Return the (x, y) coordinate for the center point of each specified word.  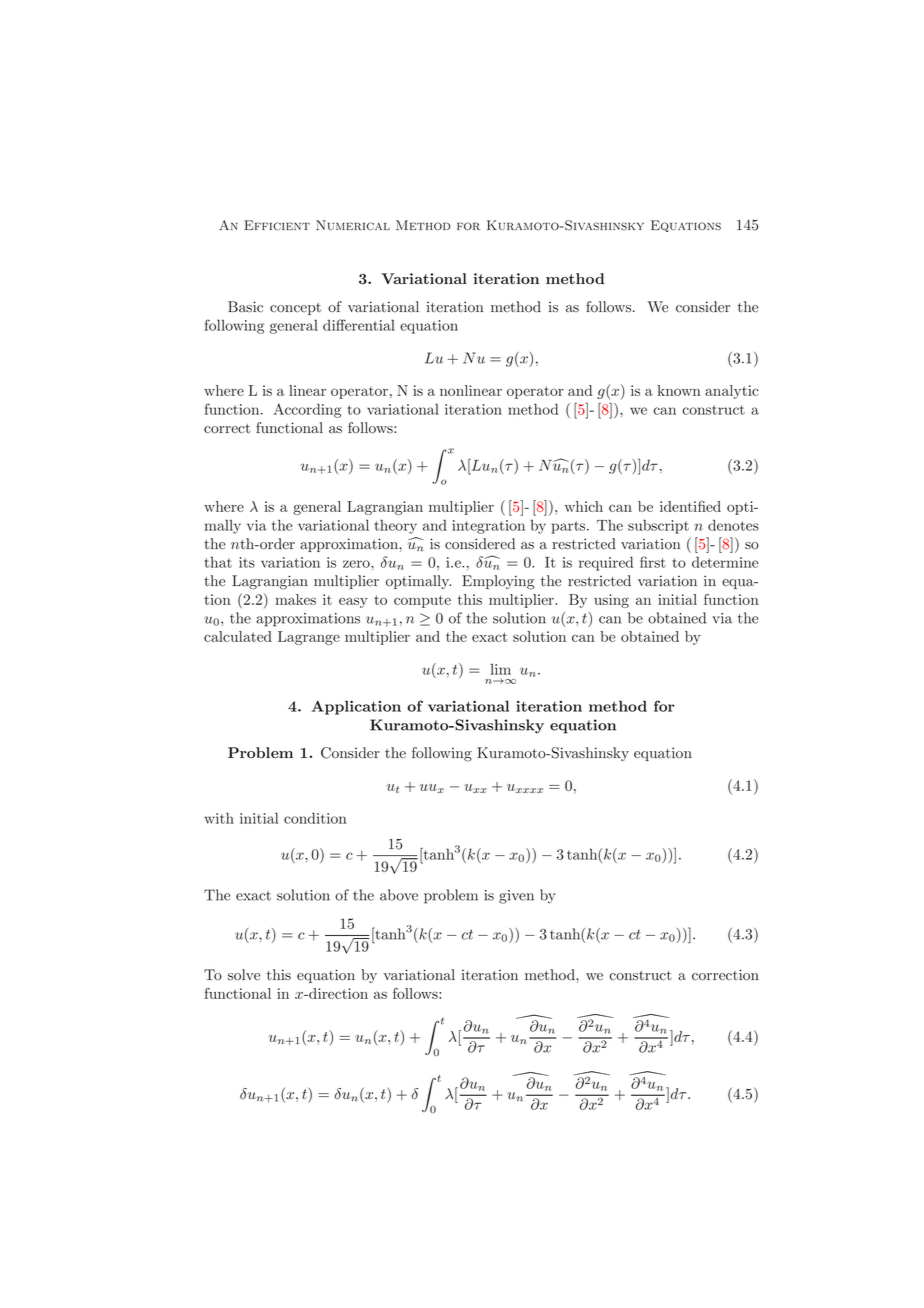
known (679, 390)
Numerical (353, 225)
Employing (498, 582)
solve (244, 975)
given (516, 897)
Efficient (277, 225)
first (653, 562)
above (399, 895)
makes (295, 599)
